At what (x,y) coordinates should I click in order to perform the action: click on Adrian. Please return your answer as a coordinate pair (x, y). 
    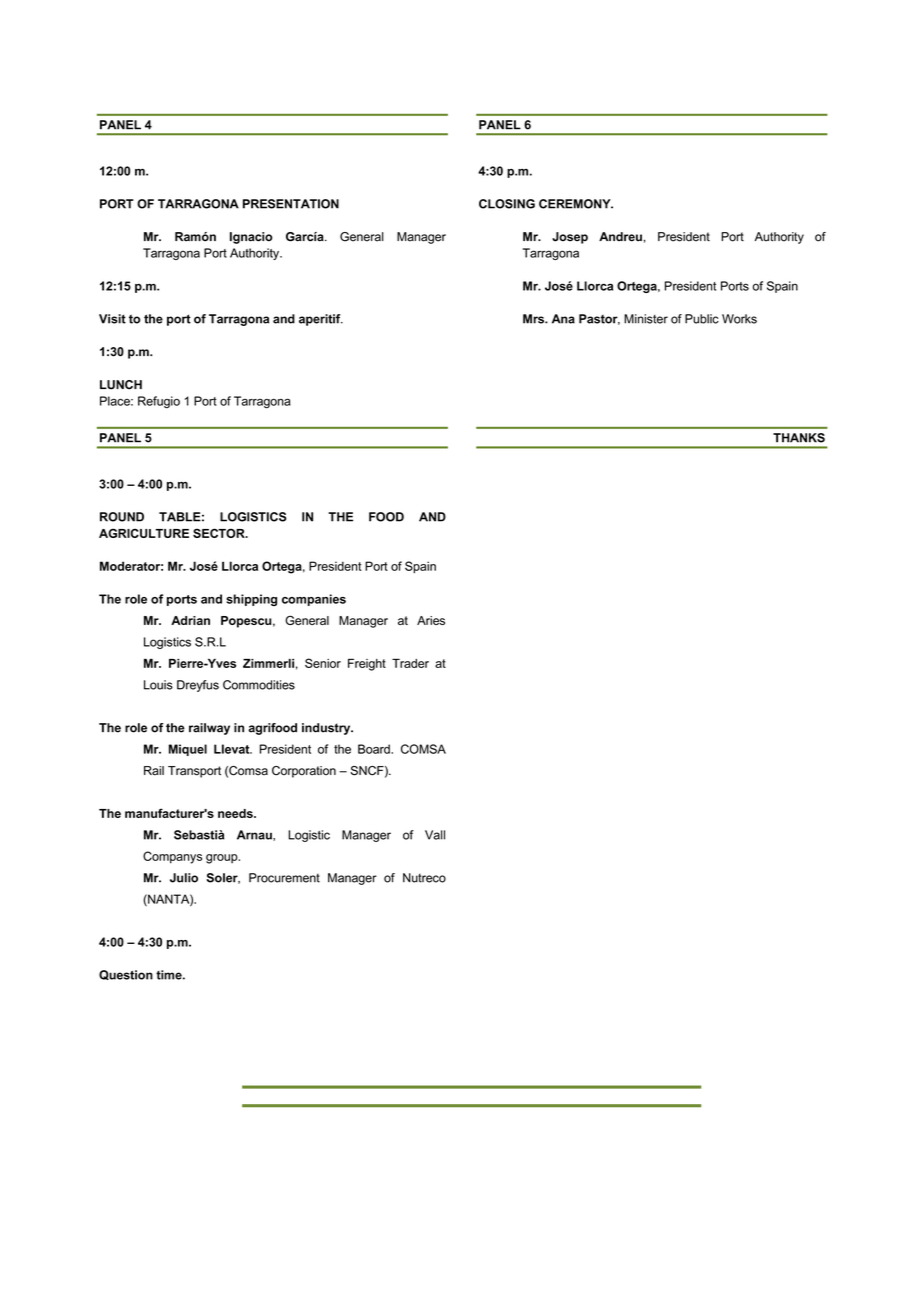
    Looking at the image, I should click on (190, 620).
